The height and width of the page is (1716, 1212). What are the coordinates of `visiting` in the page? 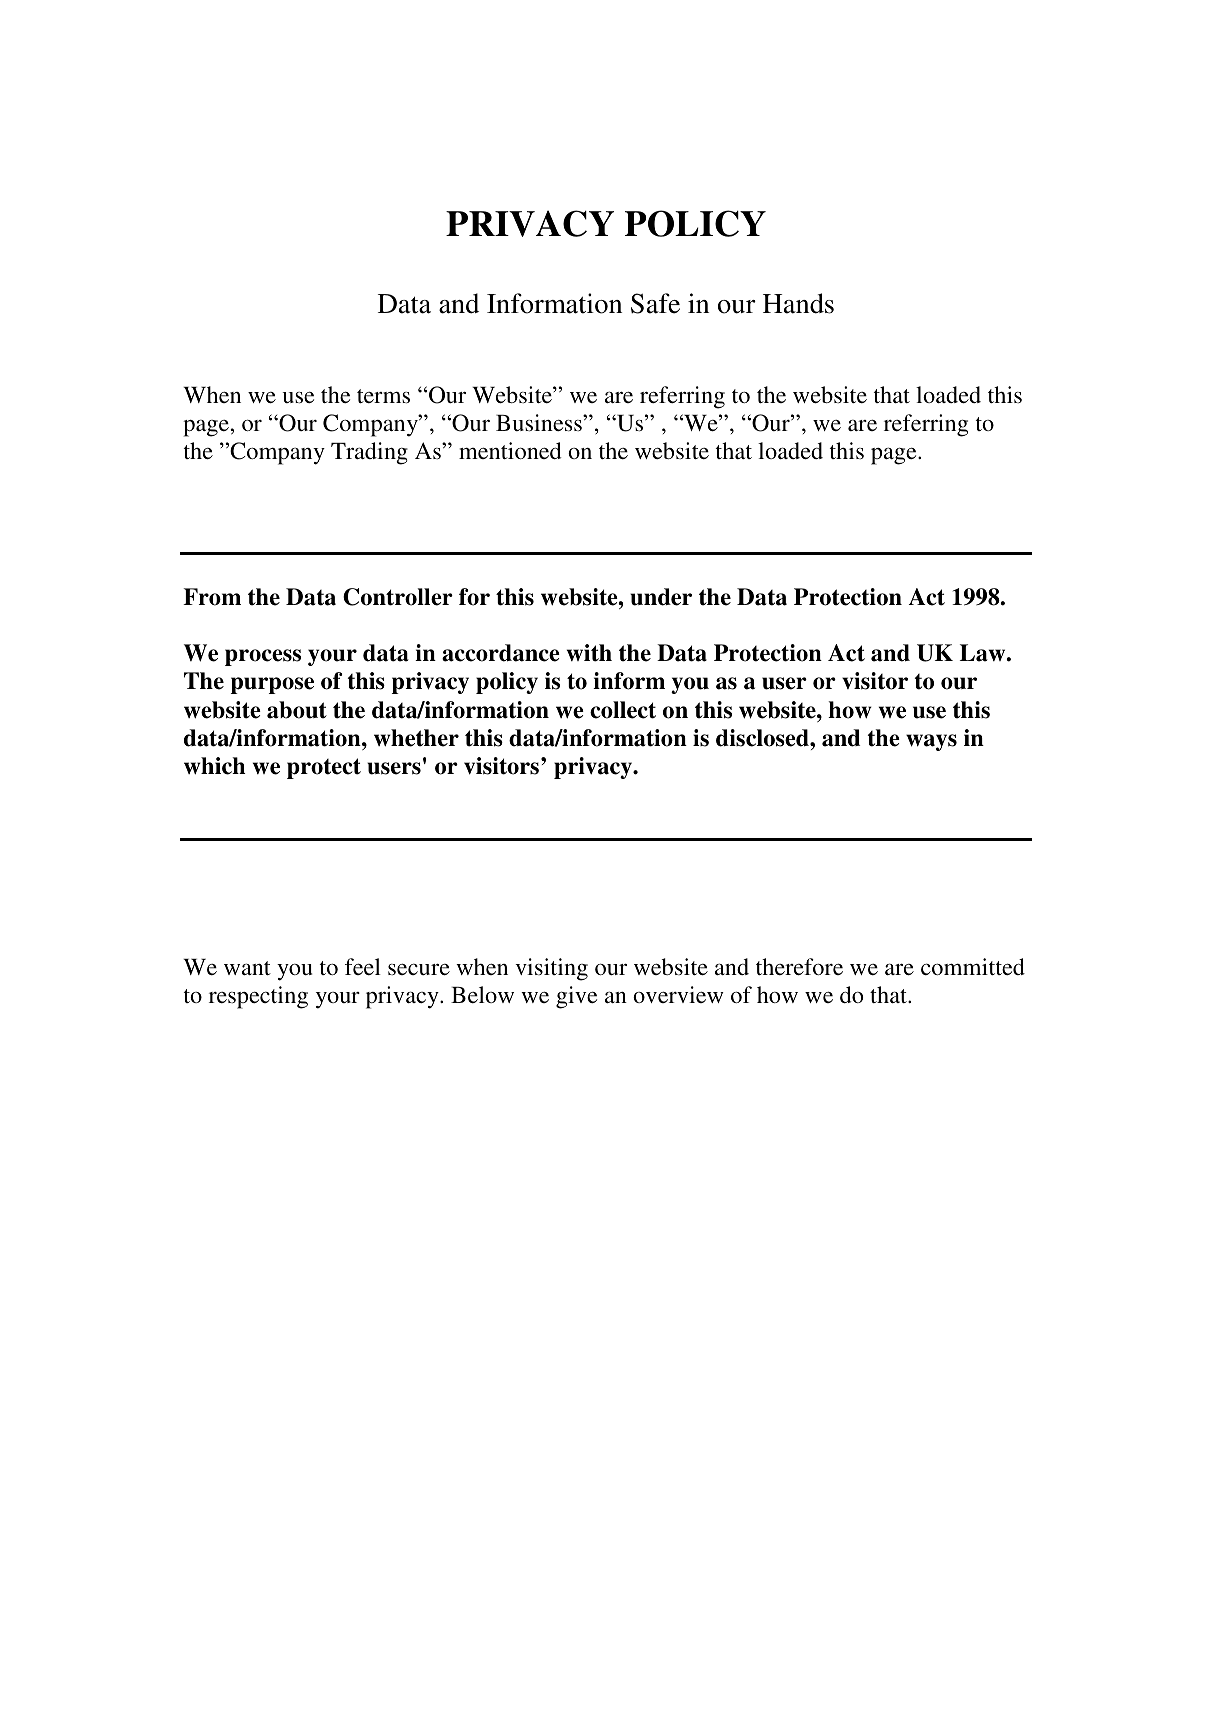 It's located at (551, 969).
